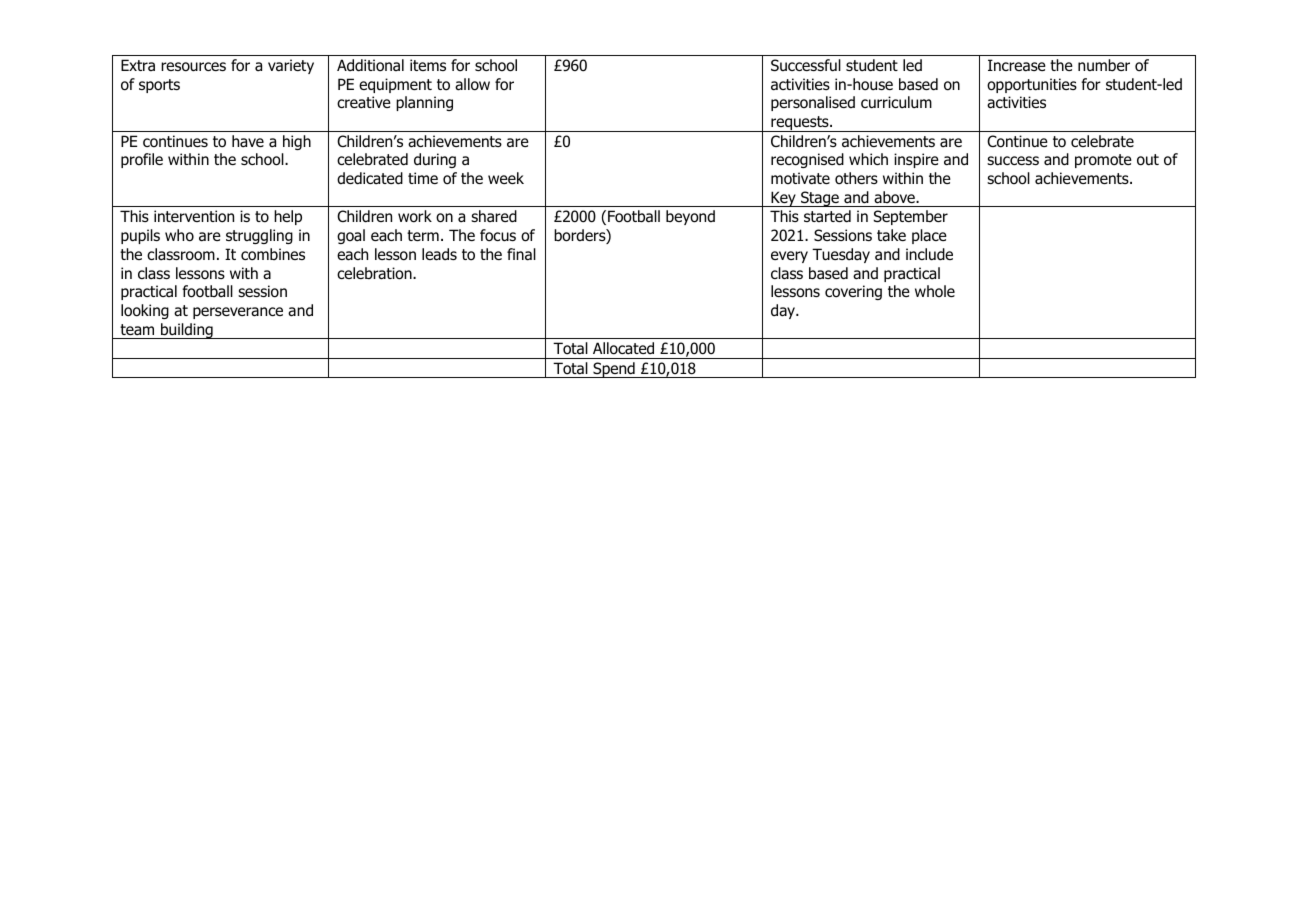 The height and width of the screenshot is (924, 1308). Describe the element at coordinates (288, 217) in the screenshot. I see `help` at that location.
